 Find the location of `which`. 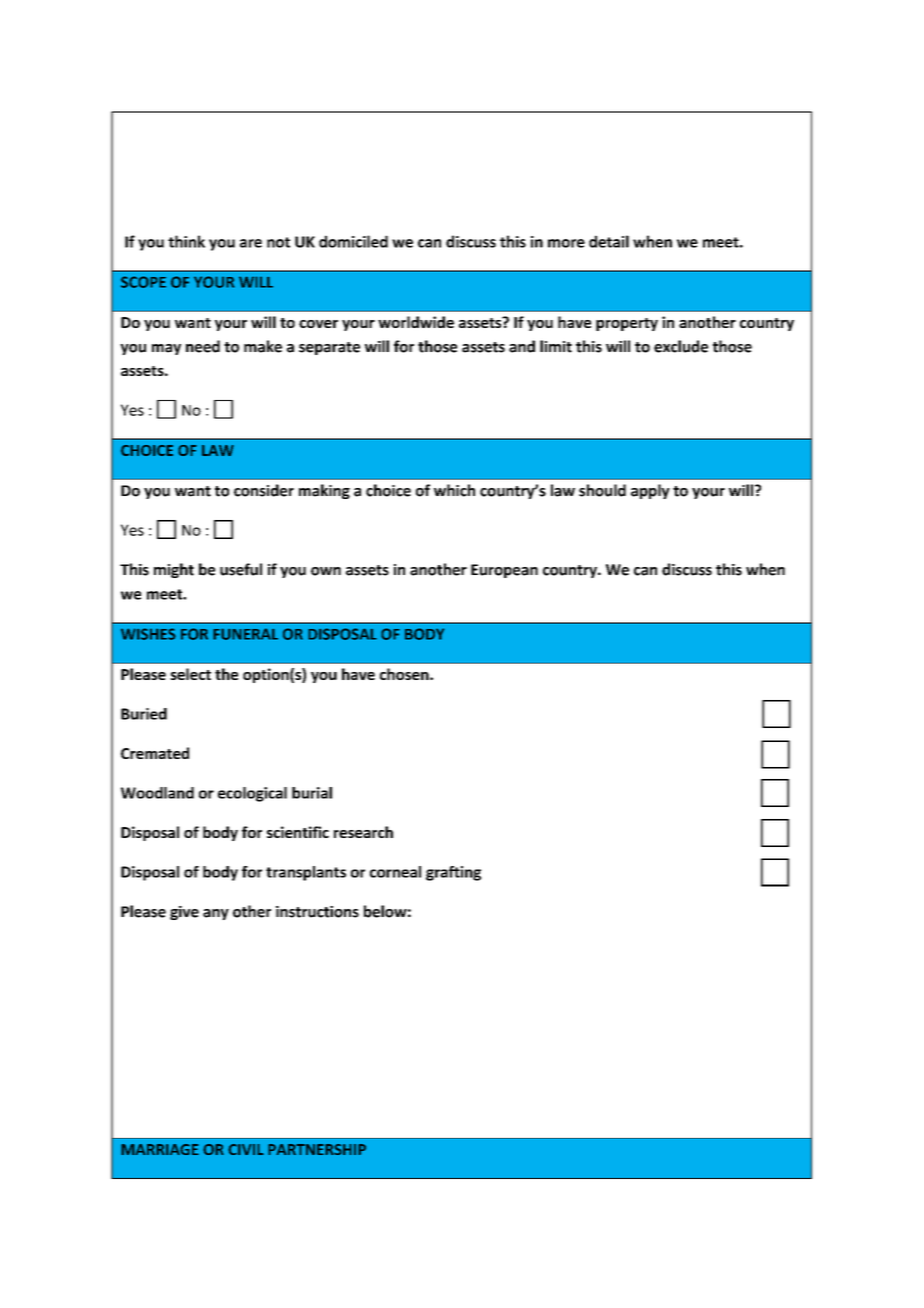

which is located at coordinates (454, 490).
